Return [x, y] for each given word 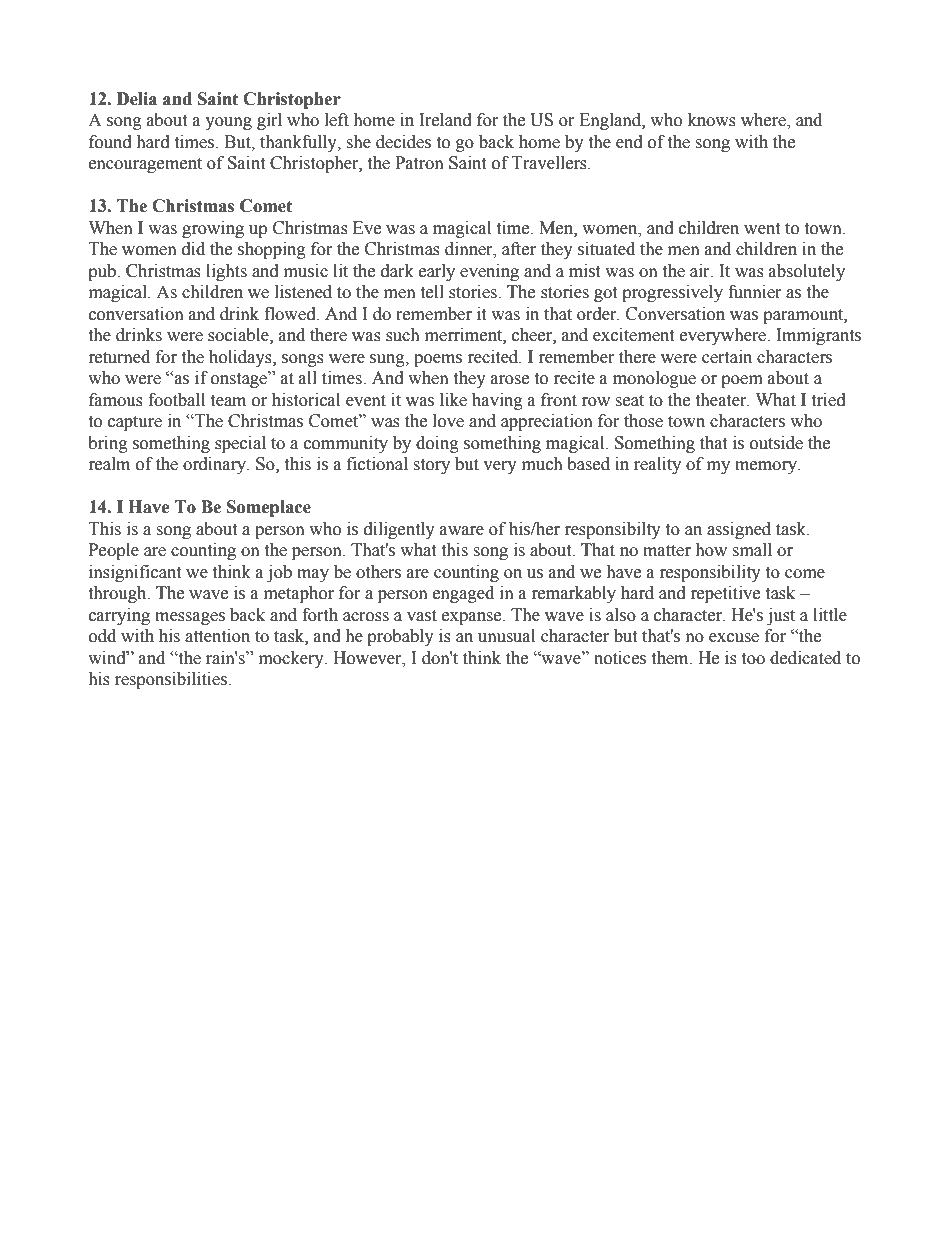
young [228, 123]
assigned [739, 530]
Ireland [445, 120]
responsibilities [172, 680]
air [701, 271]
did [193, 249]
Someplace [269, 508]
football [176, 400]
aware [462, 531]
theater [722, 400]
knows [712, 120]
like [453, 400]
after [519, 249]
